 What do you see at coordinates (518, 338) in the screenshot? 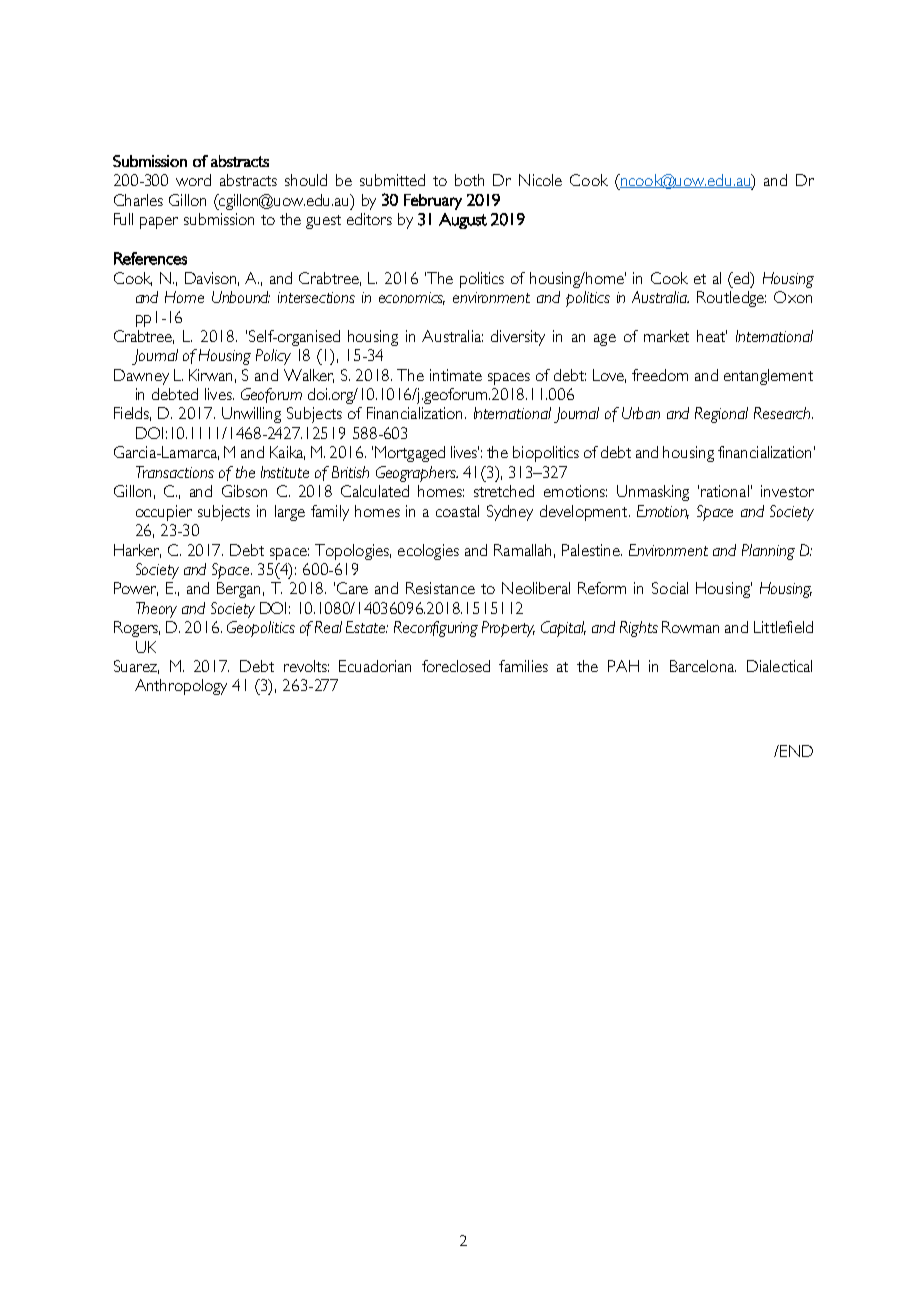
I see `diversity` at bounding box center [518, 338].
